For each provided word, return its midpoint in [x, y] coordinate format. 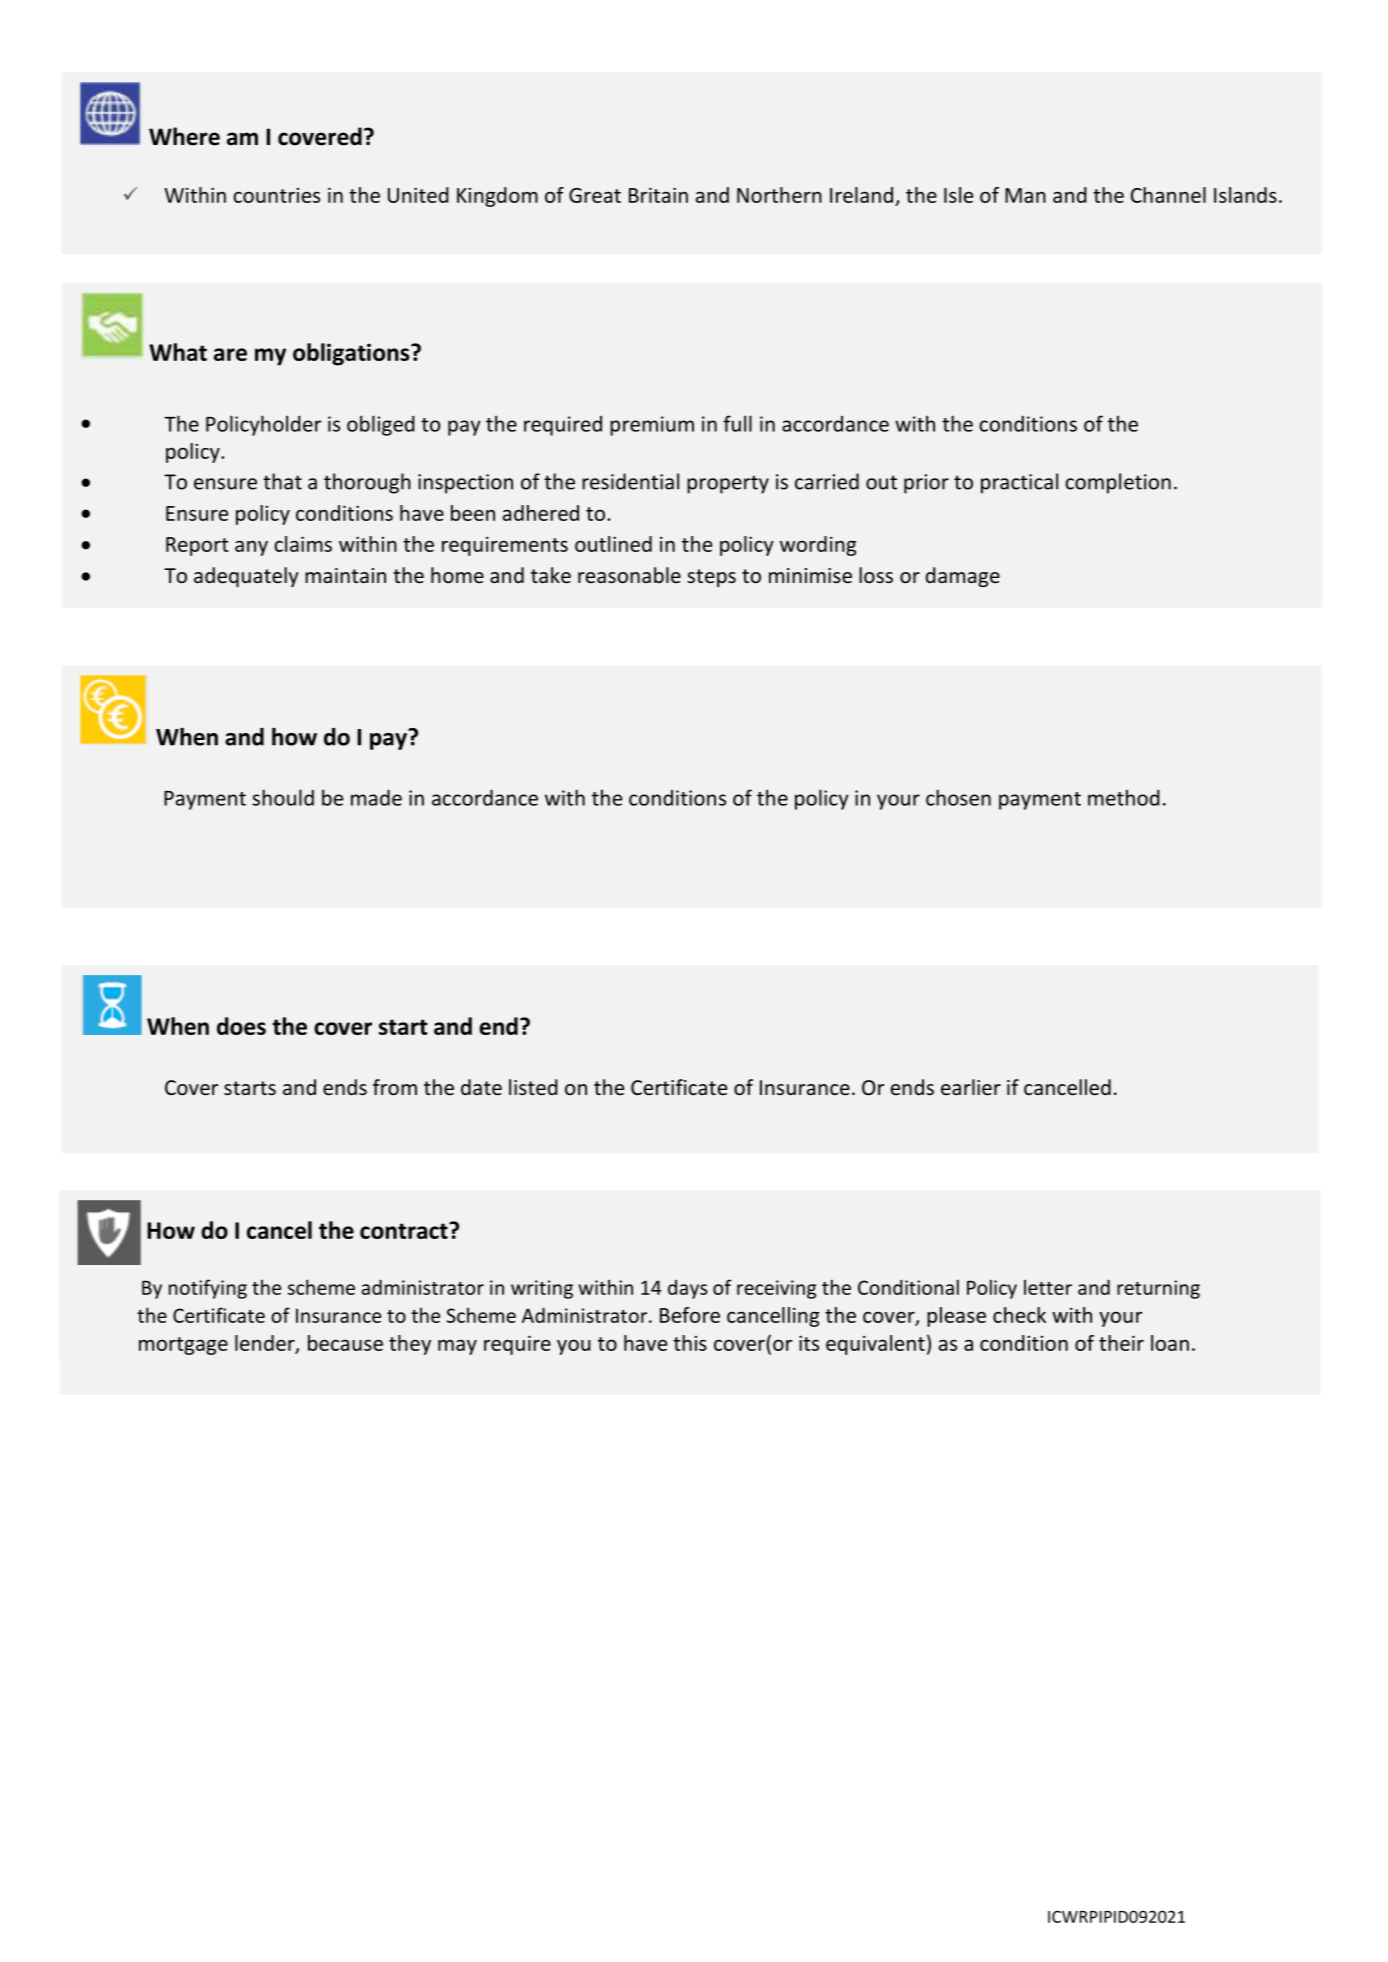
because [345, 1343]
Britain [658, 195]
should [283, 797]
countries [276, 195]
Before [690, 1315]
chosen [958, 797]
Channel [1168, 195]
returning [1158, 1289]
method [1124, 797]
